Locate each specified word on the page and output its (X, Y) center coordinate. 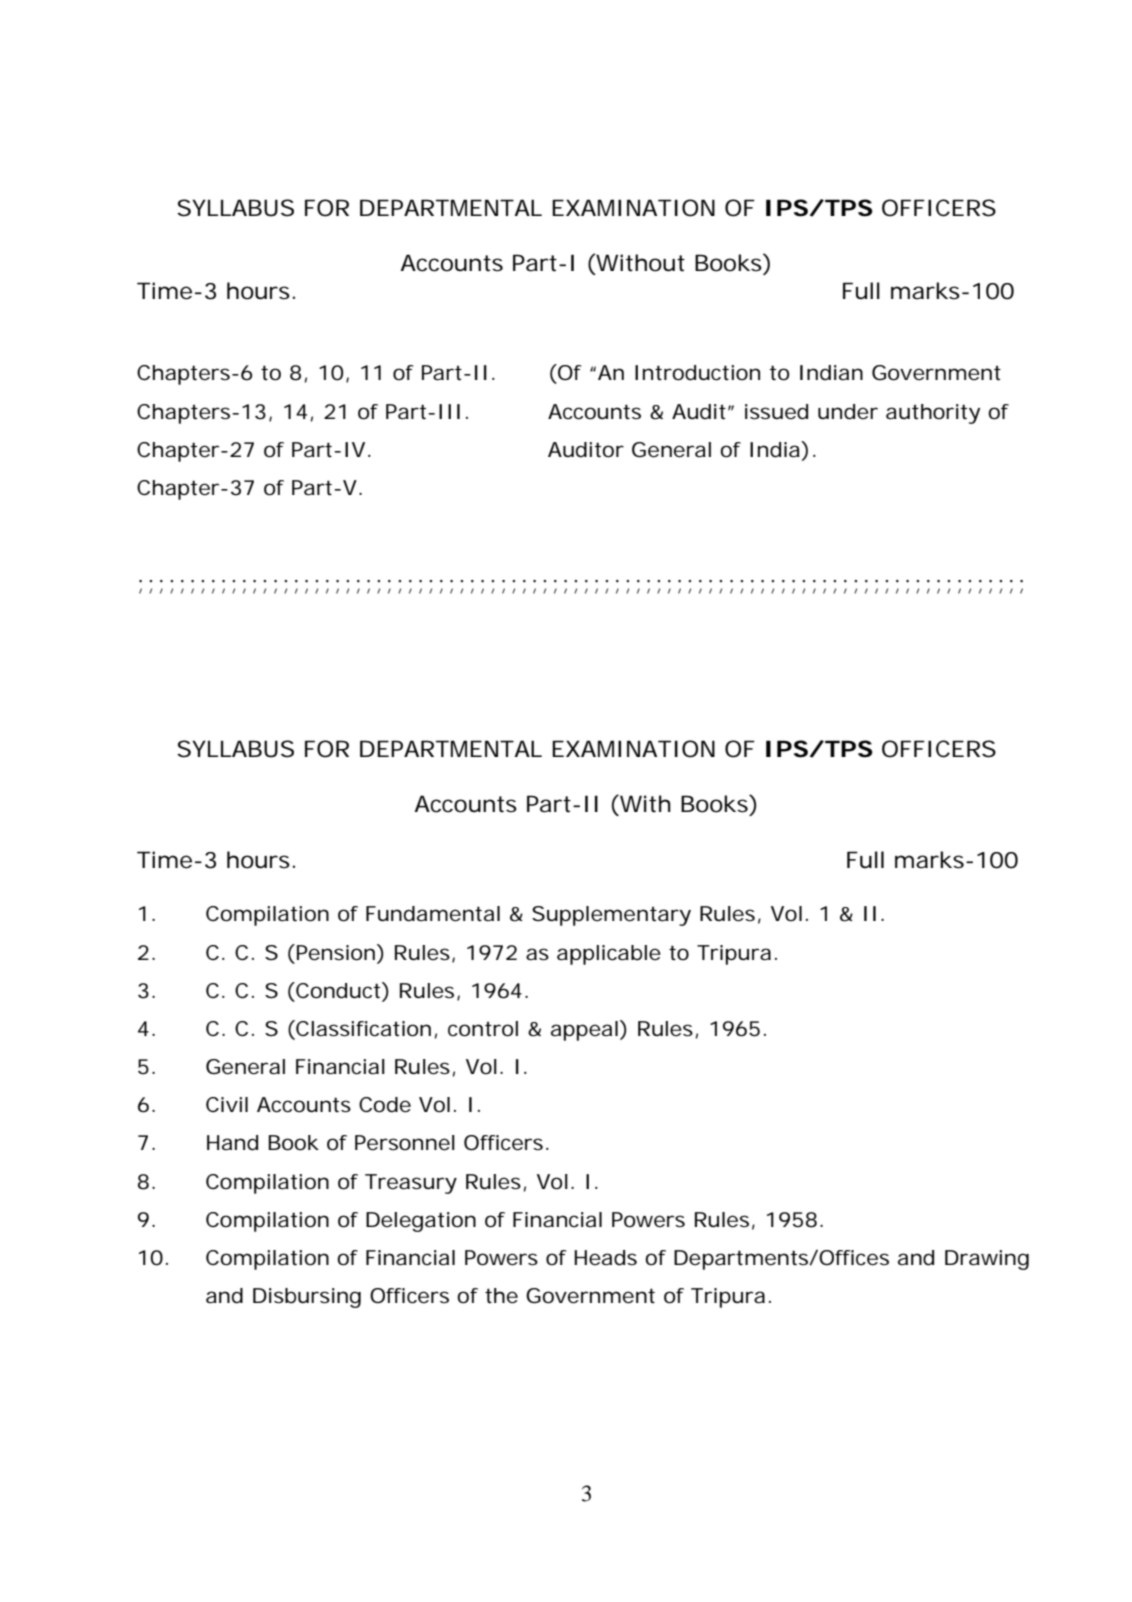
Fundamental (433, 914)
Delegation (421, 1222)
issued (776, 412)
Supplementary (611, 916)
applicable (609, 955)
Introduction (697, 373)
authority (933, 414)
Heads (605, 1258)
